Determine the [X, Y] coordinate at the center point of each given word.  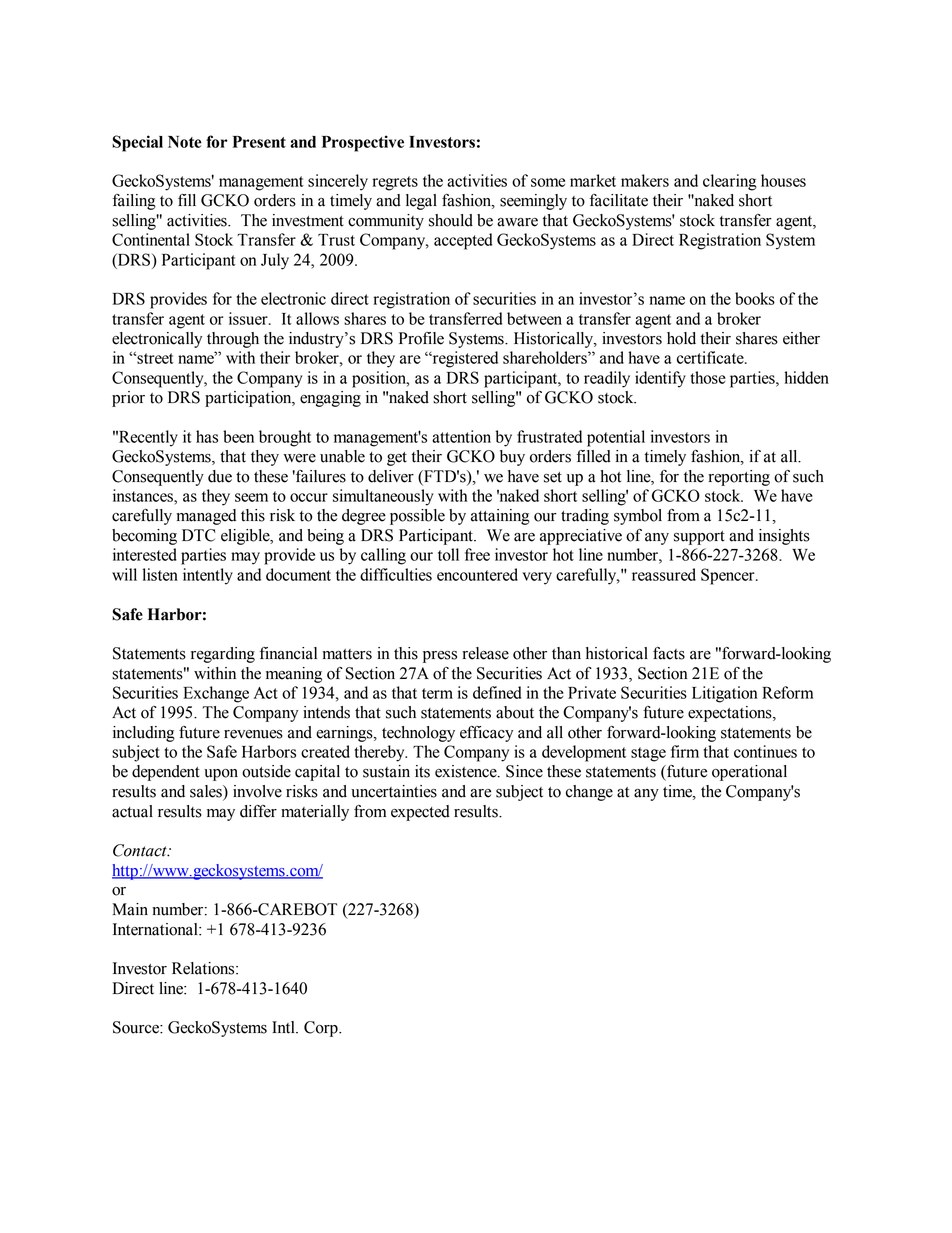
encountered [477, 574]
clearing [730, 182]
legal [421, 202]
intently [208, 576]
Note [185, 142]
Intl [284, 1027]
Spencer [729, 576]
